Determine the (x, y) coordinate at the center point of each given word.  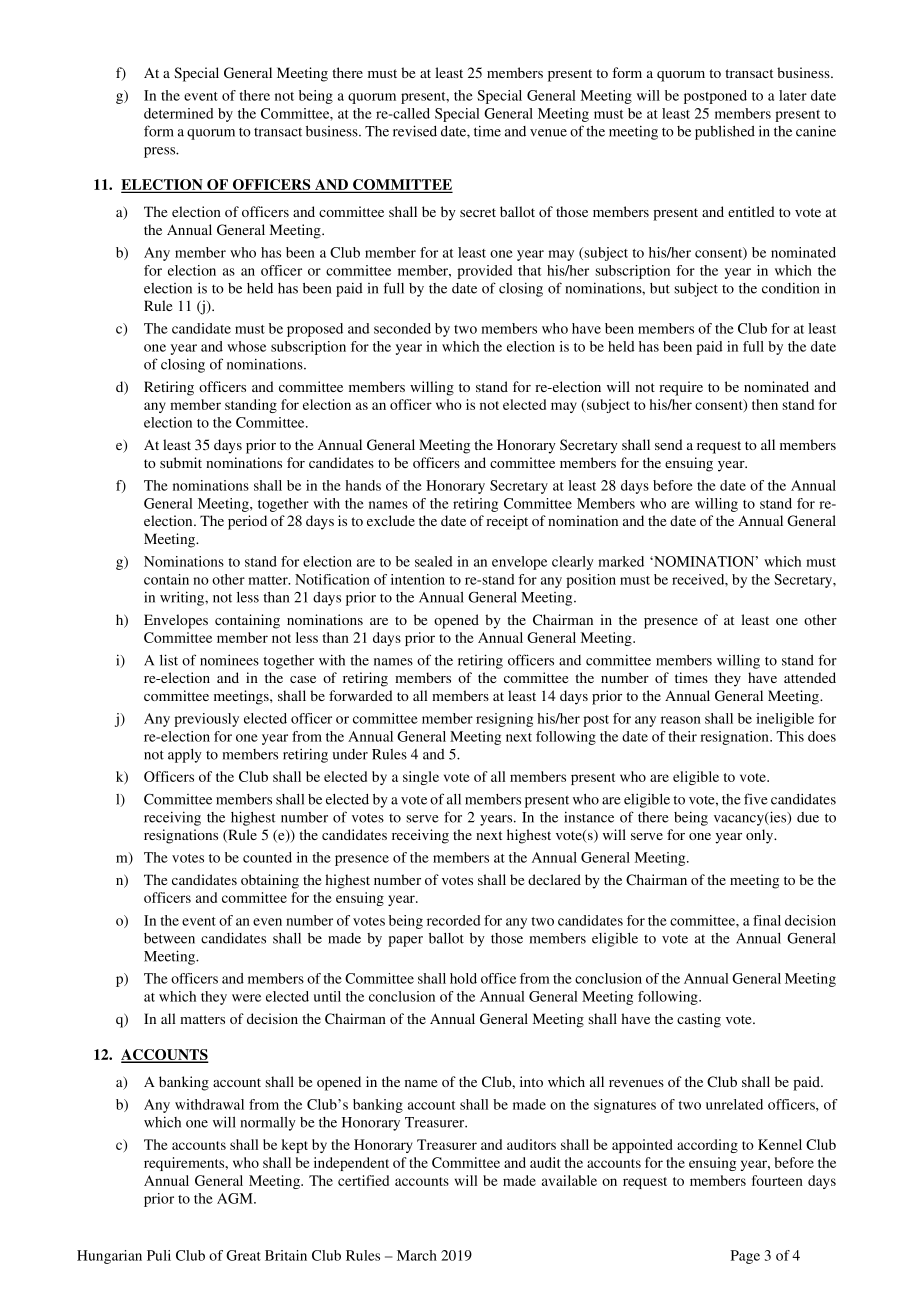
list (169, 660)
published (725, 132)
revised (415, 131)
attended (810, 677)
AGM (236, 1198)
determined (179, 113)
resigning (504, 720)
